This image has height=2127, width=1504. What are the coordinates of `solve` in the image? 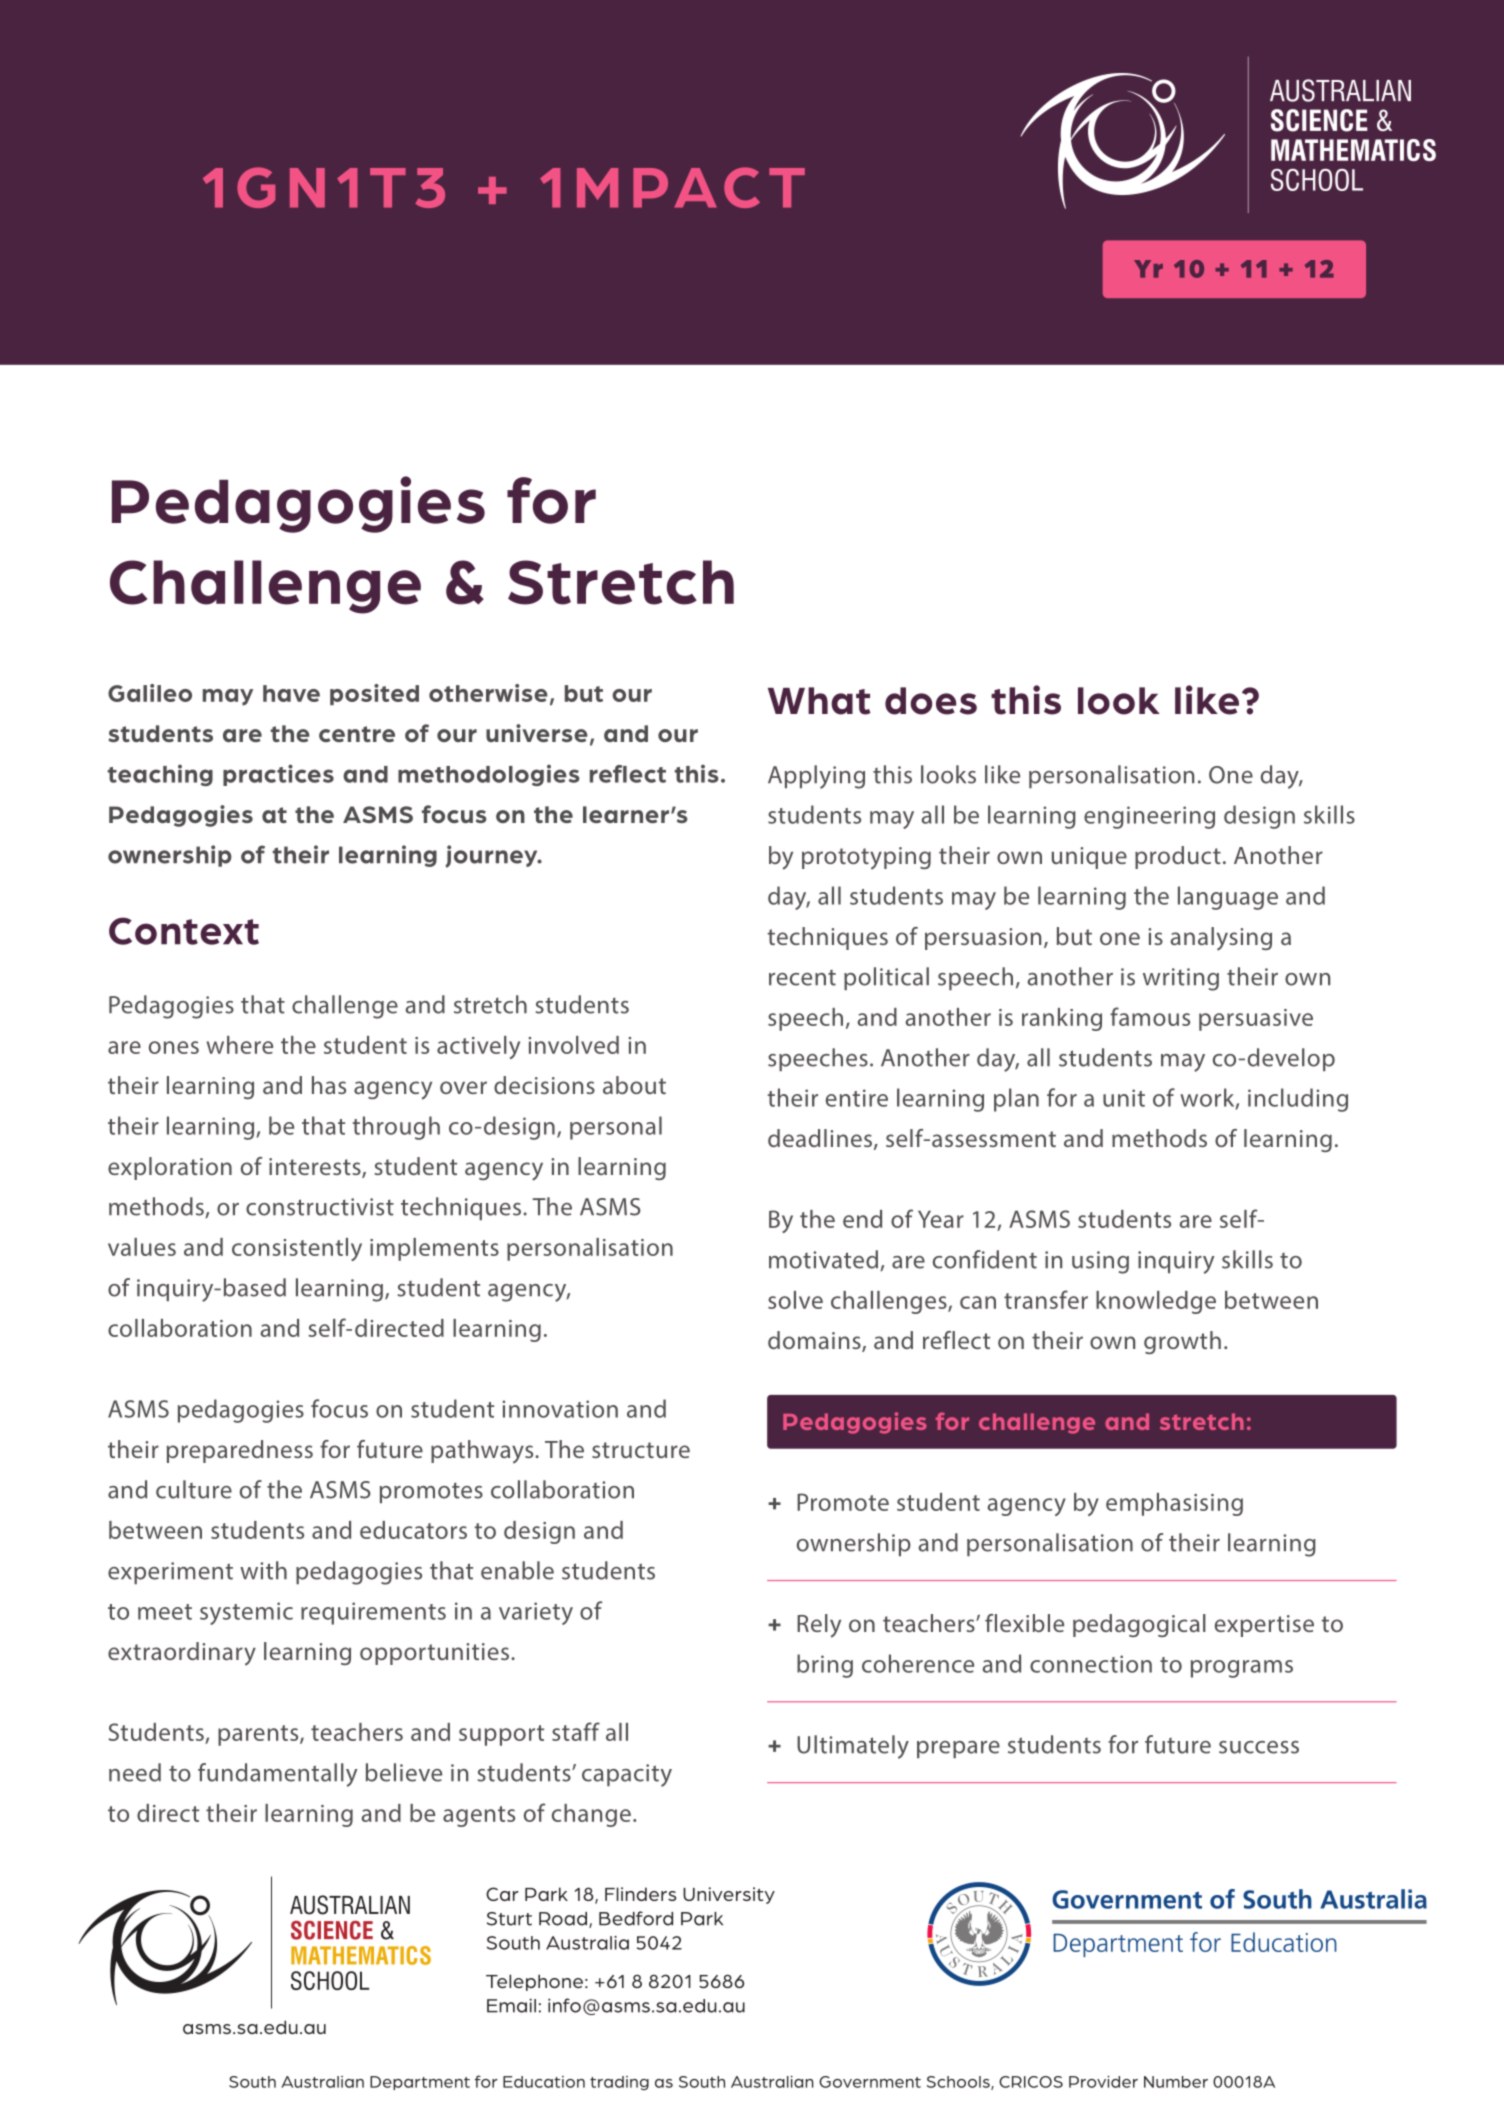 It's located at (795, 1300).
